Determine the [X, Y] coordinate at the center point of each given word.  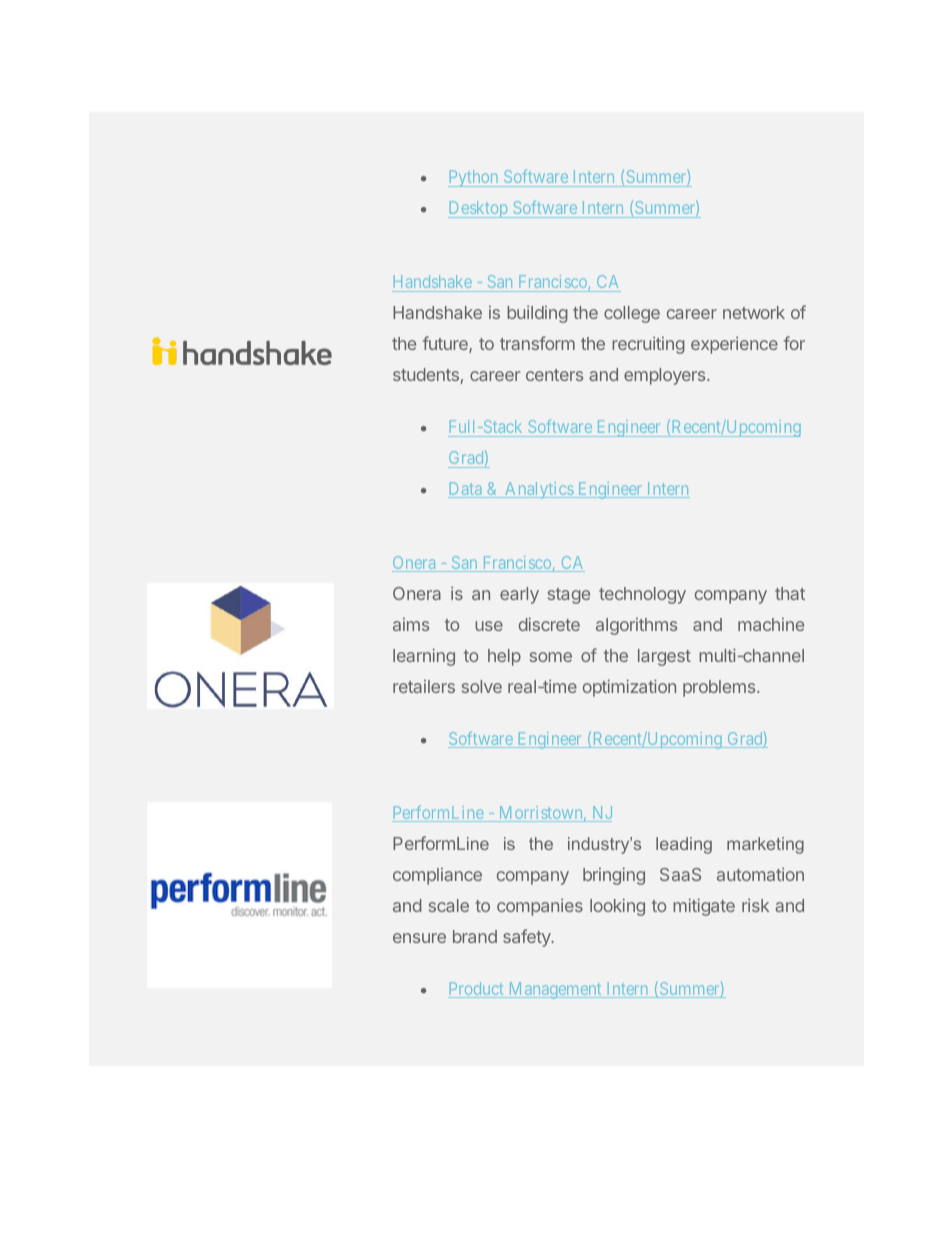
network [754, 312]
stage [569, 596]
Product [477, 990]
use [489, 626]
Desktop [479, 209]
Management [555, 990]
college [632, 314]
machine [771, 624]
